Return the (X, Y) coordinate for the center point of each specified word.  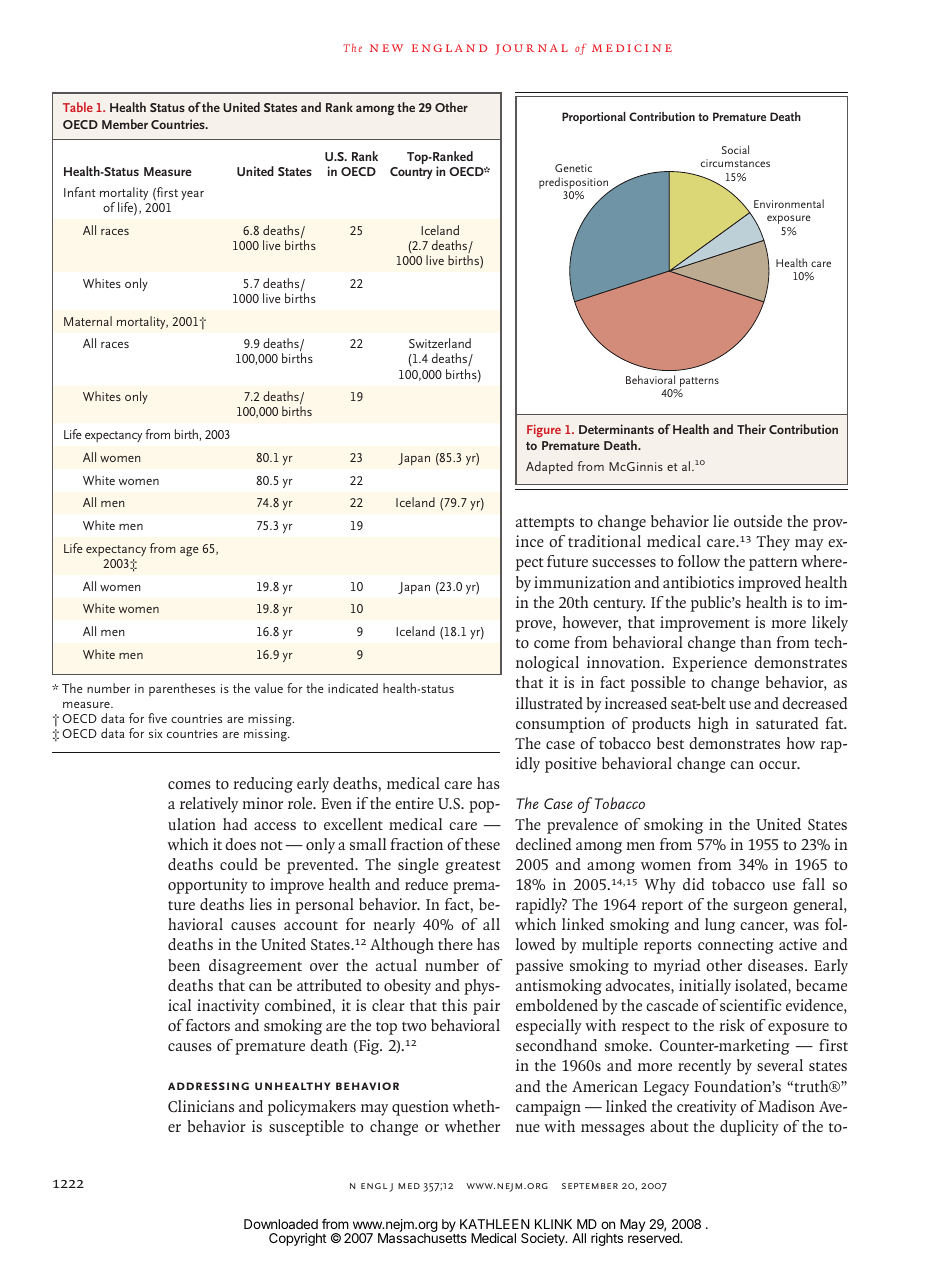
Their (751, 429)
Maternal (88, 321)
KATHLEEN (494, 1224)
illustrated (549, 703)
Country (411, 173)
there (455, 944)
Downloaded (281, 1224)
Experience (709, 664)
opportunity (208, 886)
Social (735, 149)
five (157, 718)
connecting (736, 946)
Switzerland (440, 343)
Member (125, 124)
